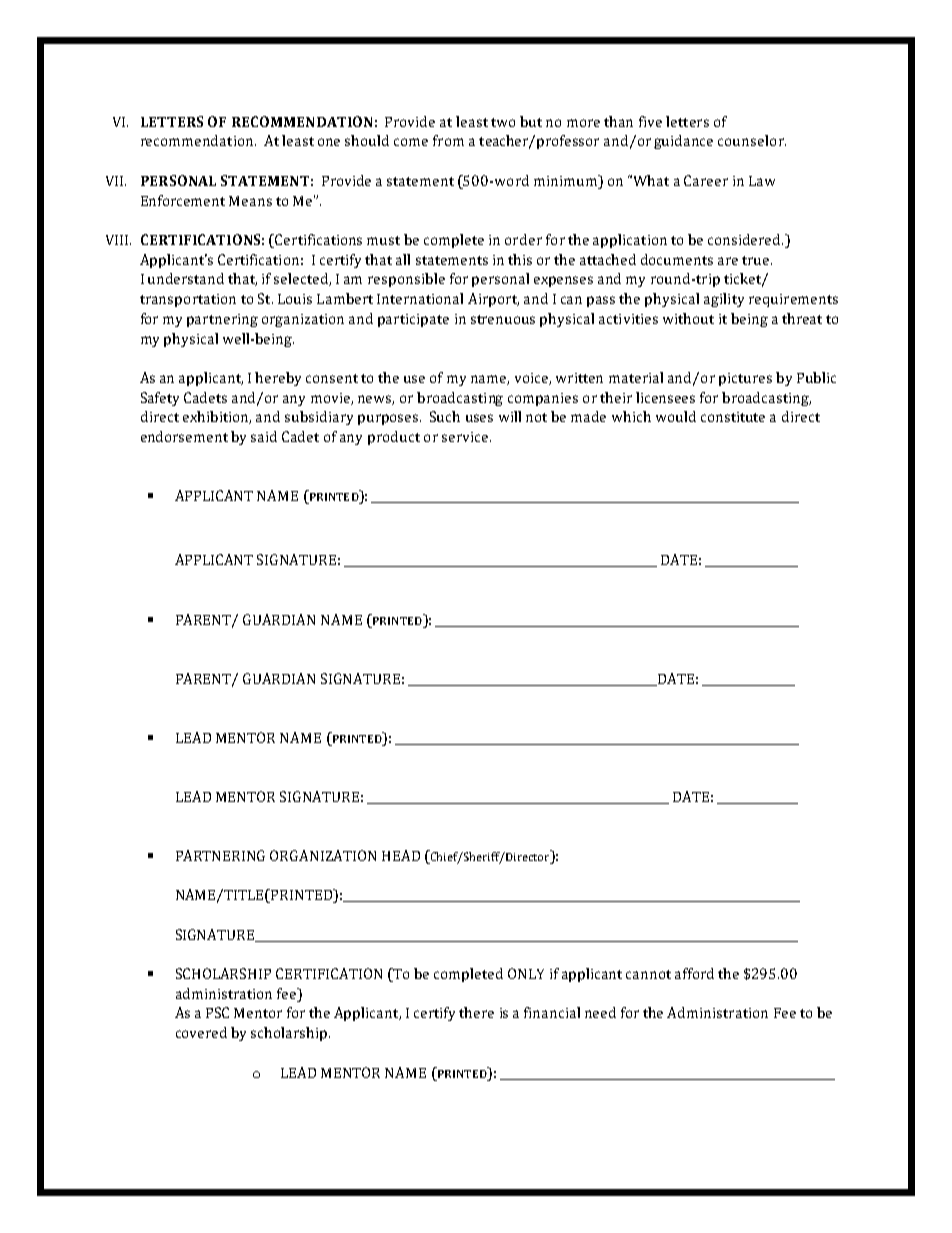 The image size is (952, 1233). I want to click on endorsement, so click(184, 436).
